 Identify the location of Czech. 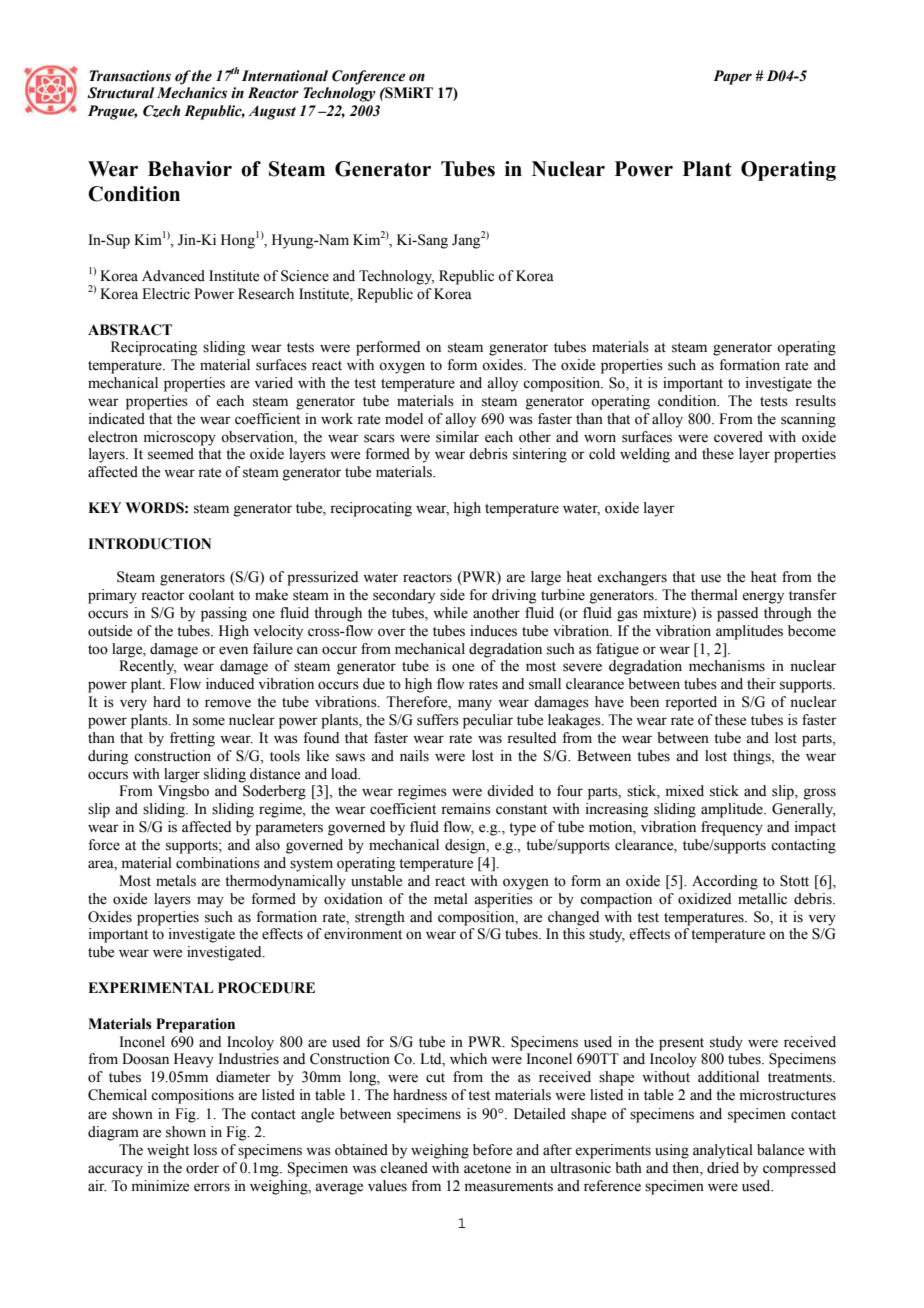
(161, 111).
